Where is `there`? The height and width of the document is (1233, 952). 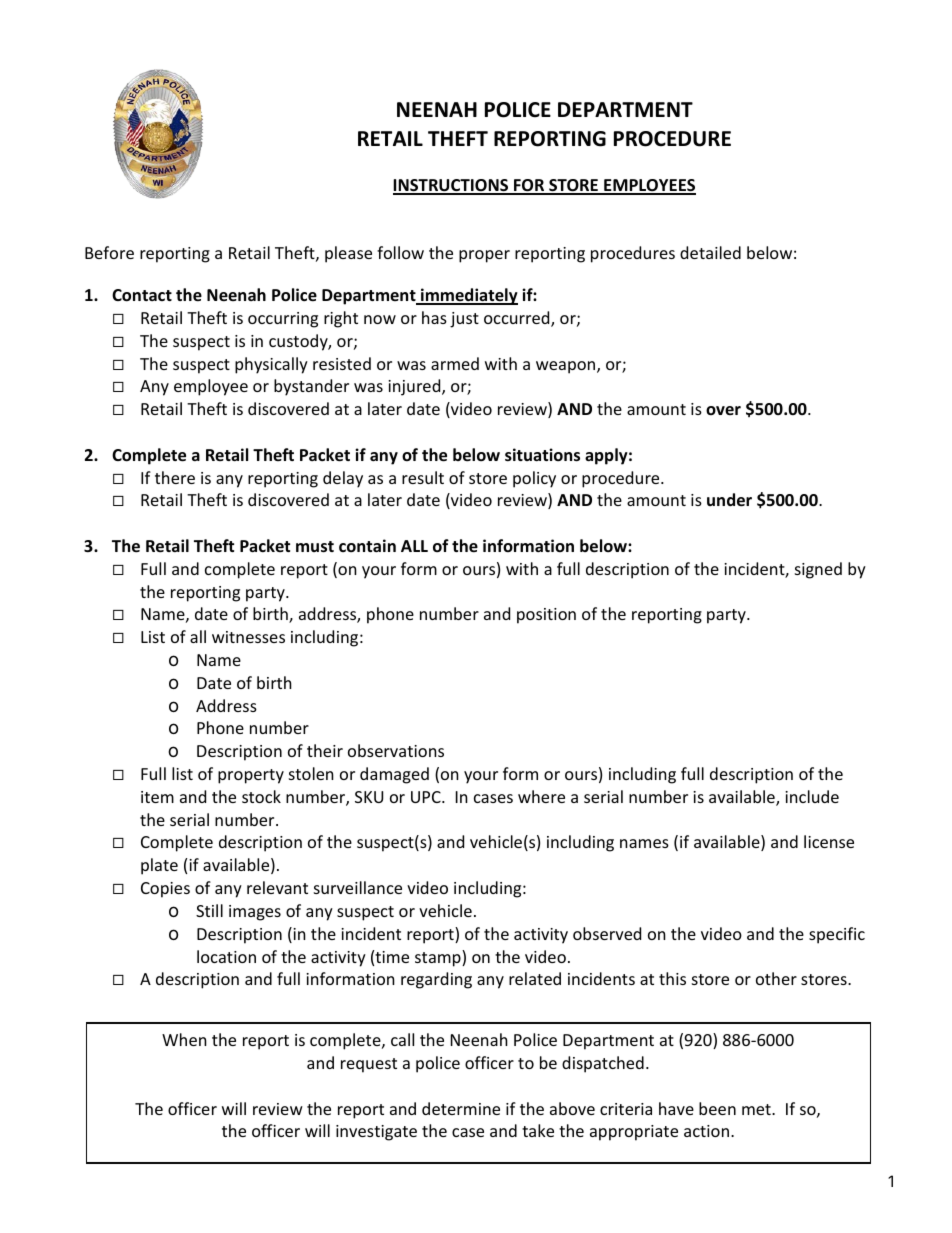 there is located at coordinates (175, 477).
